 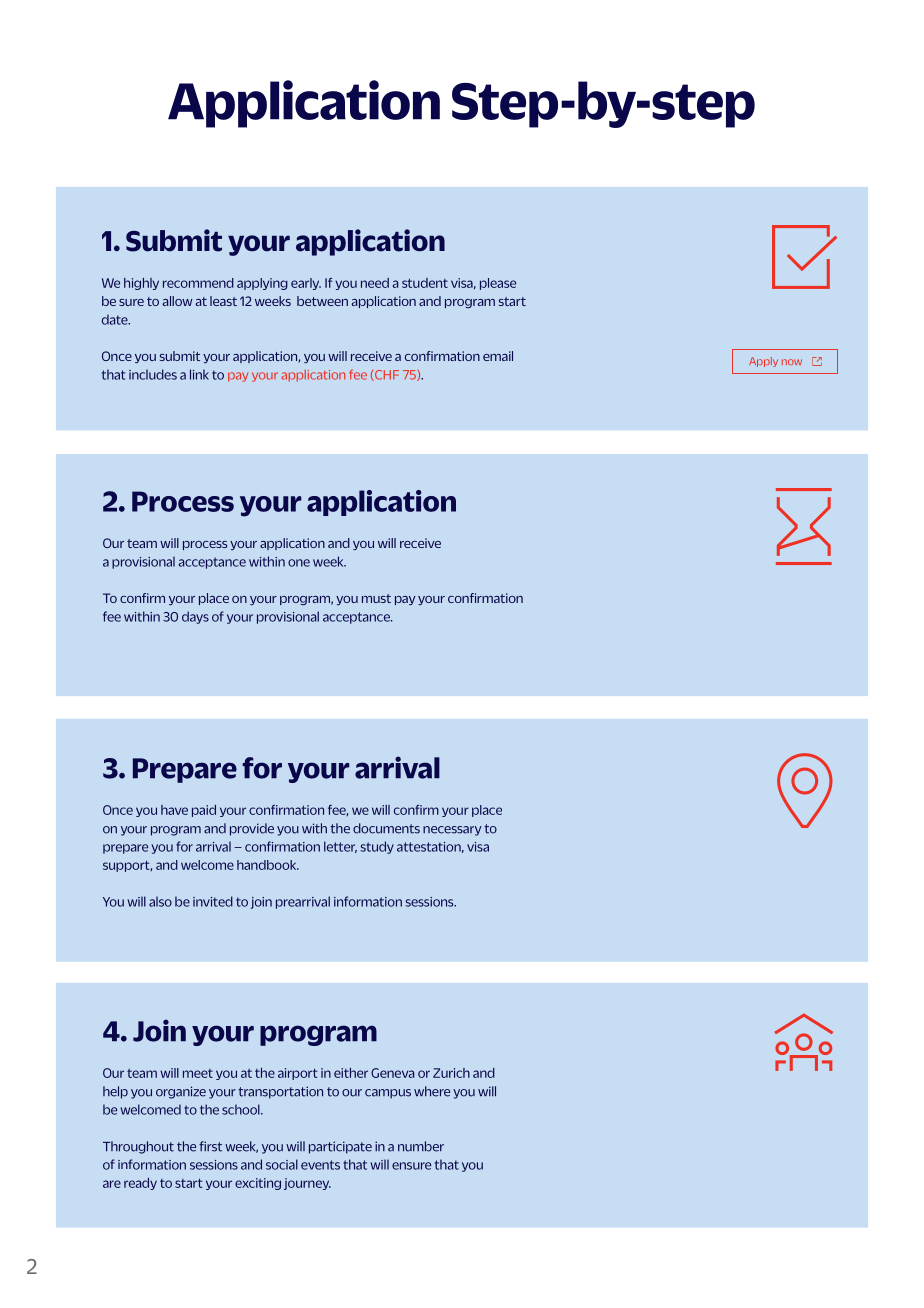 I want to click on Zurich, so click(x=451, y=1073).
